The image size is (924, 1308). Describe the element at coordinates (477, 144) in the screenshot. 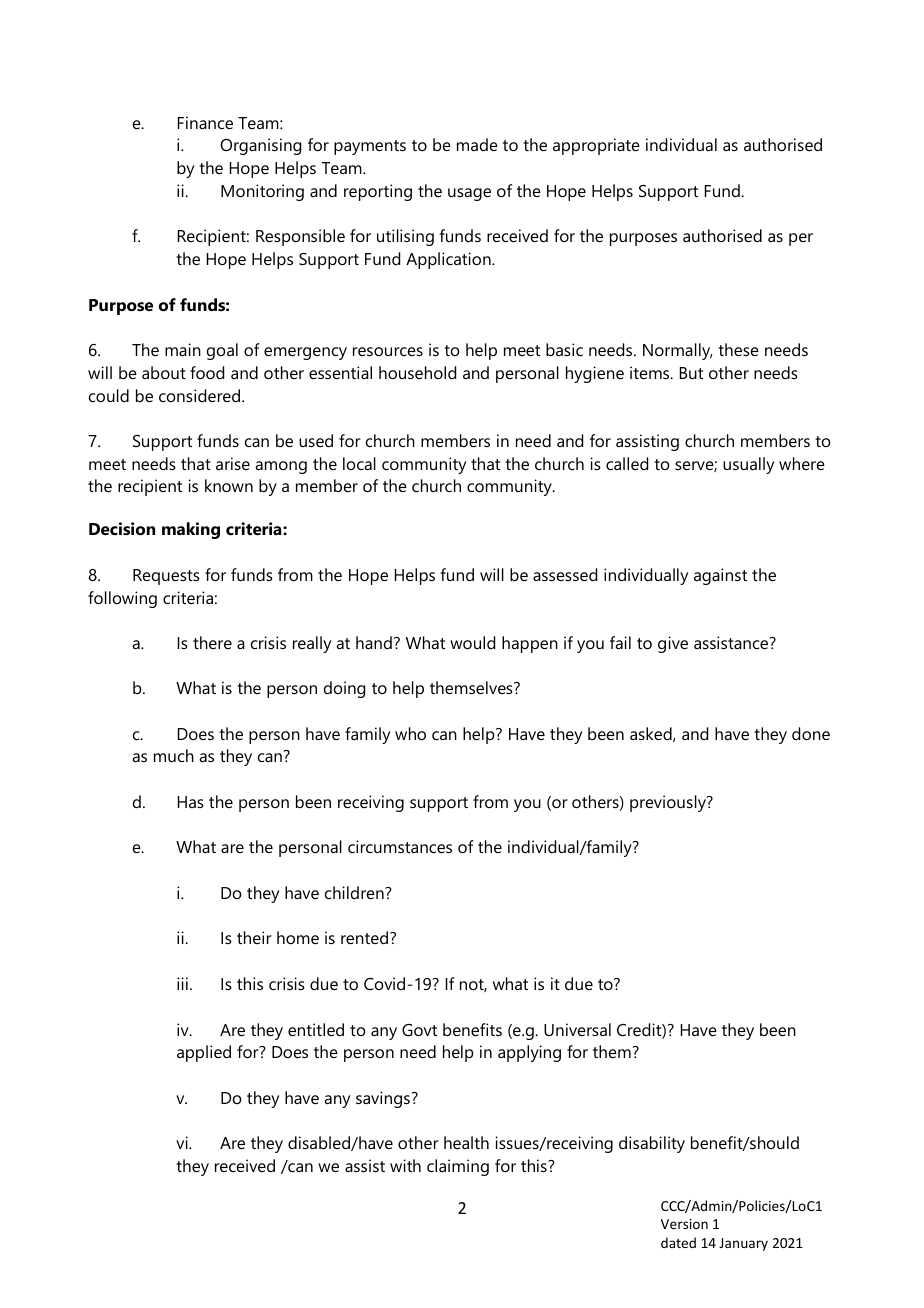

I see `made` at that location.
